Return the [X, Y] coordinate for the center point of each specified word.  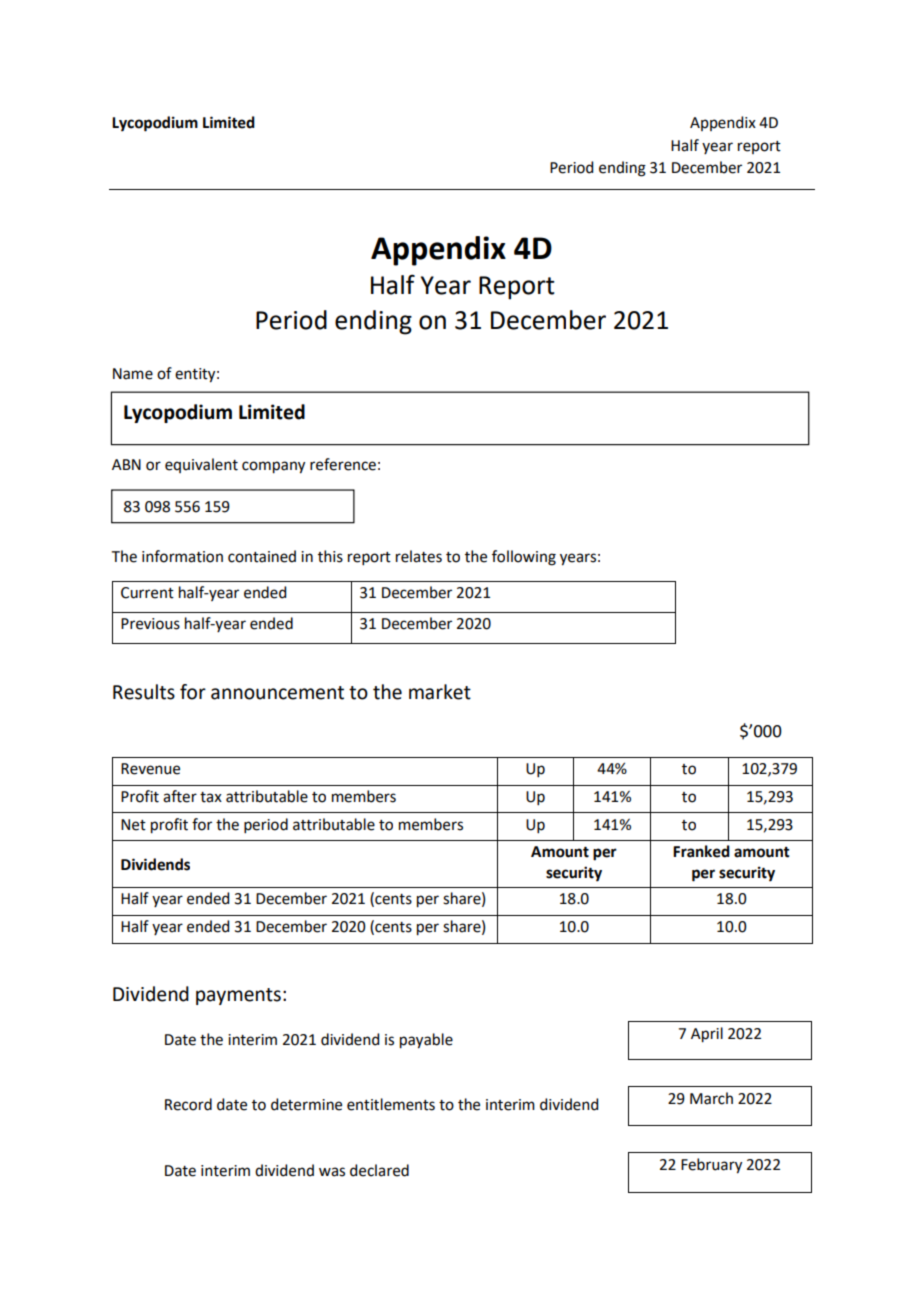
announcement [277, 693]
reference [343, 464]
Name [133, 374]
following [524, 558]
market [440, 692]
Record [188, 1104]
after [180, 796]
